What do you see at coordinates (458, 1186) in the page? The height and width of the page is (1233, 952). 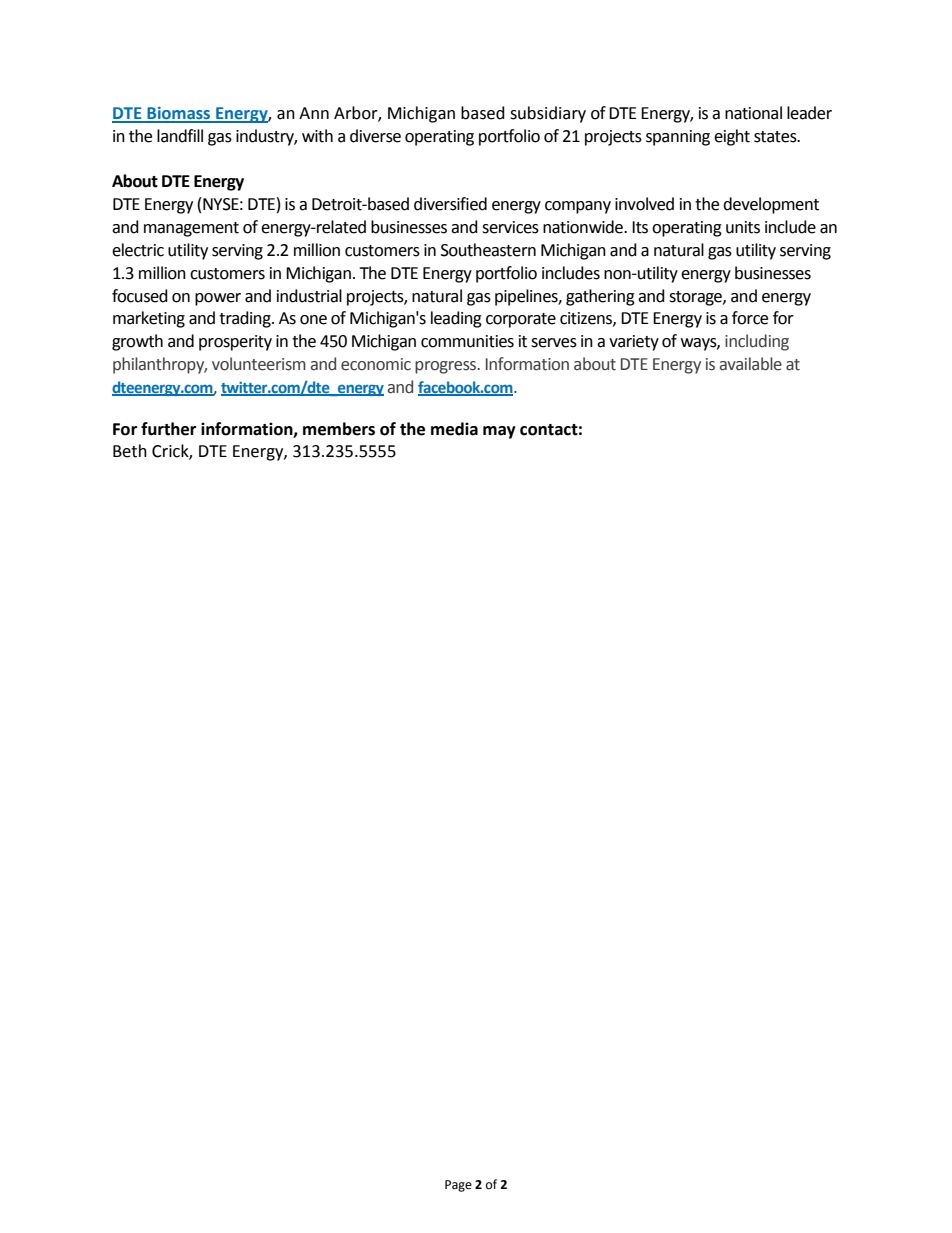 I see `Page` at bounding box center [458, 1186].
